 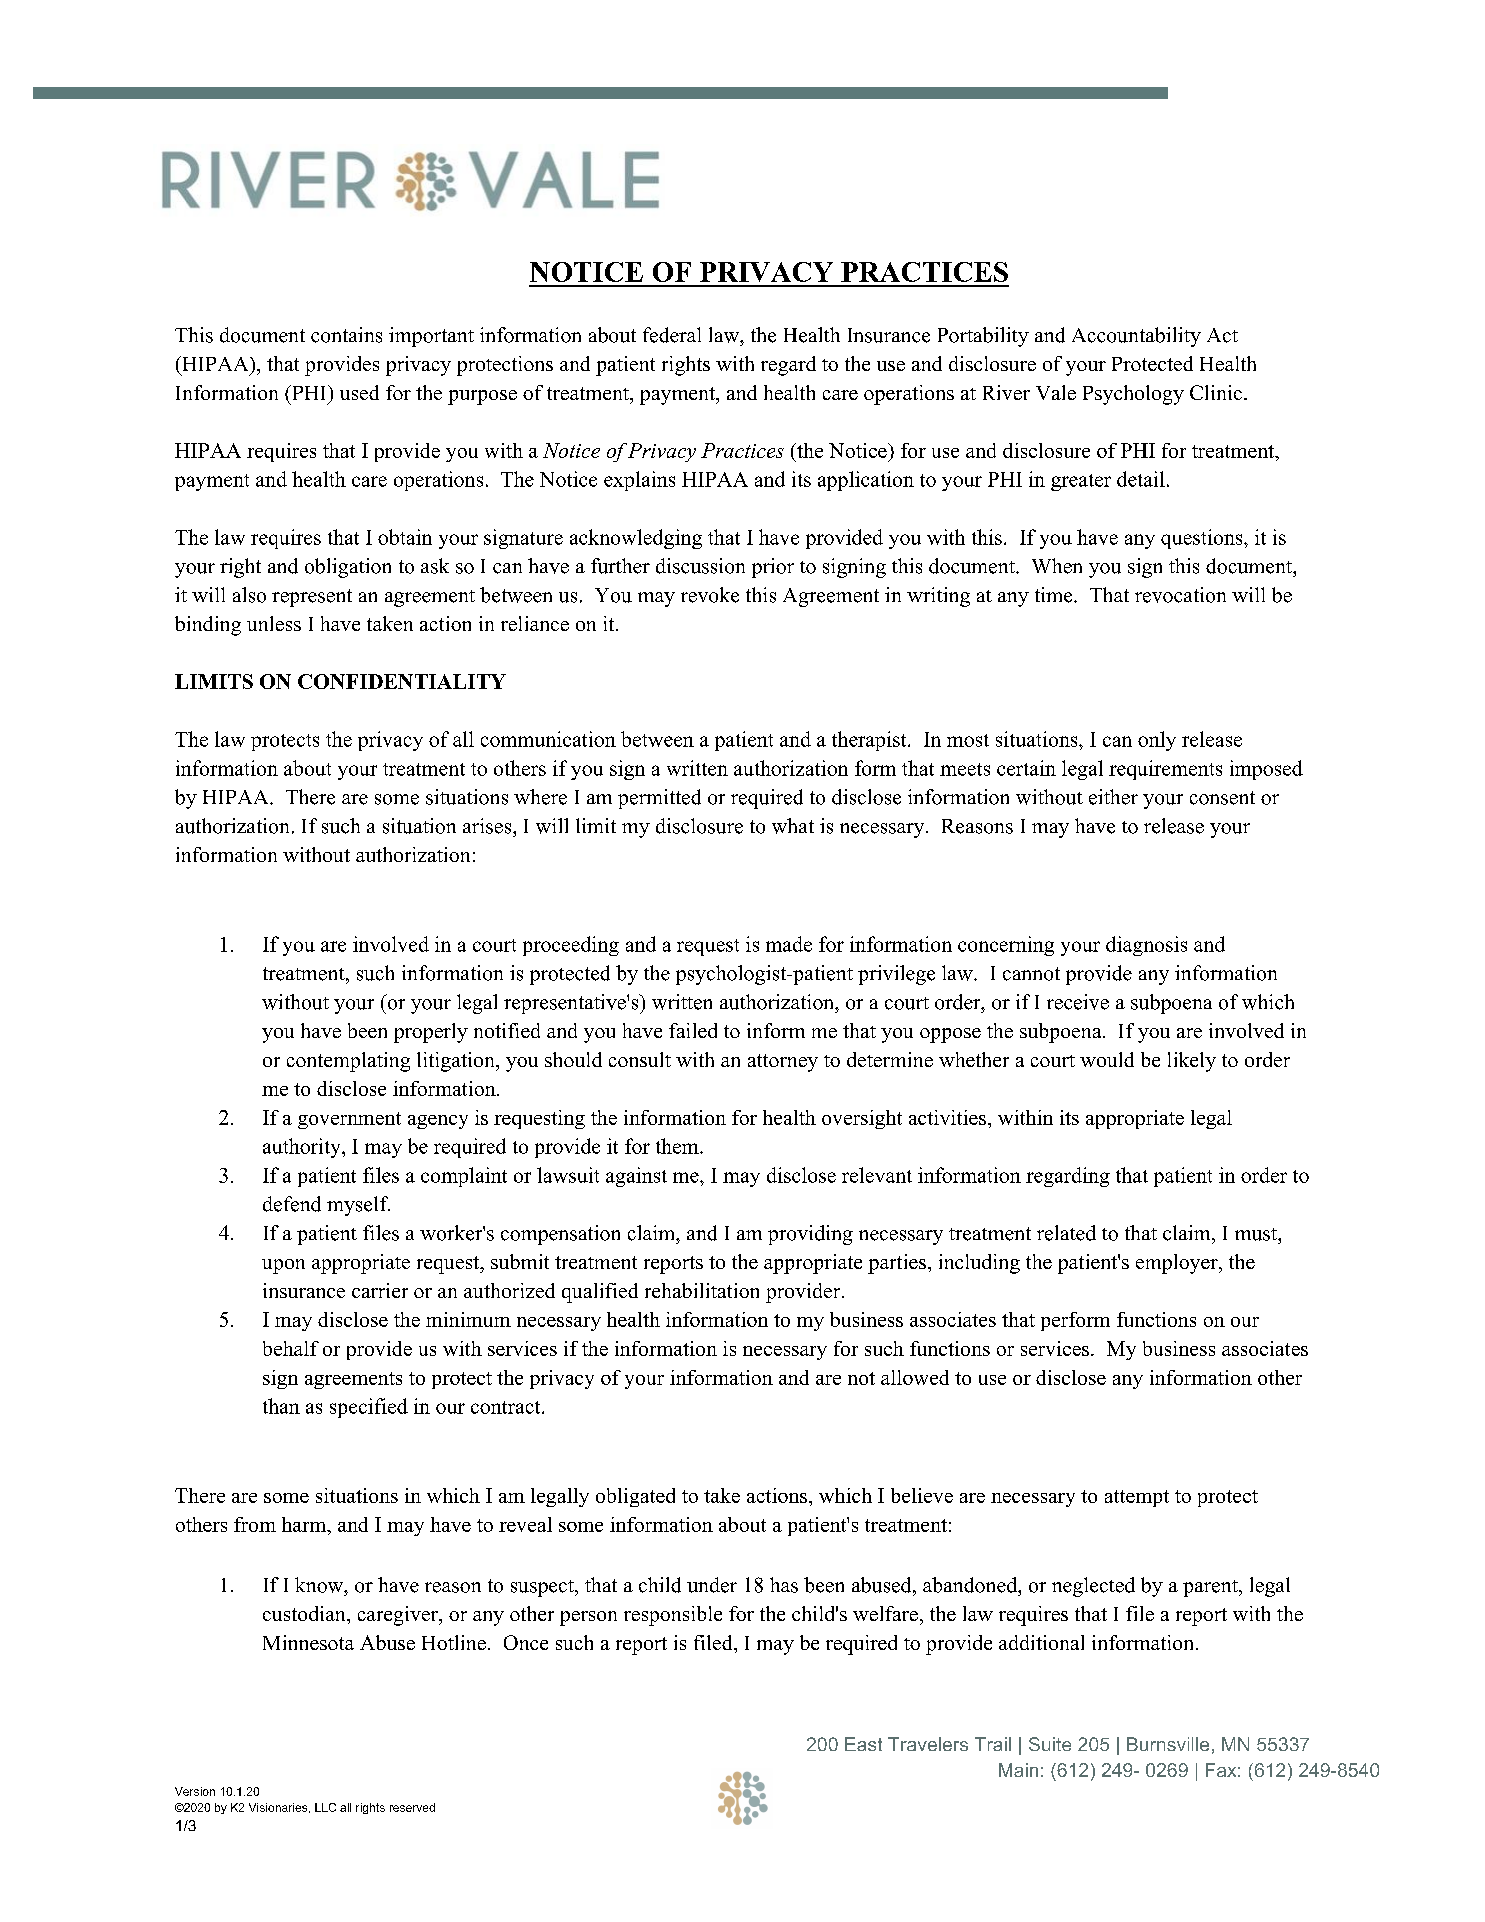 I want to click on properly, so click(x=431, y=1033).
